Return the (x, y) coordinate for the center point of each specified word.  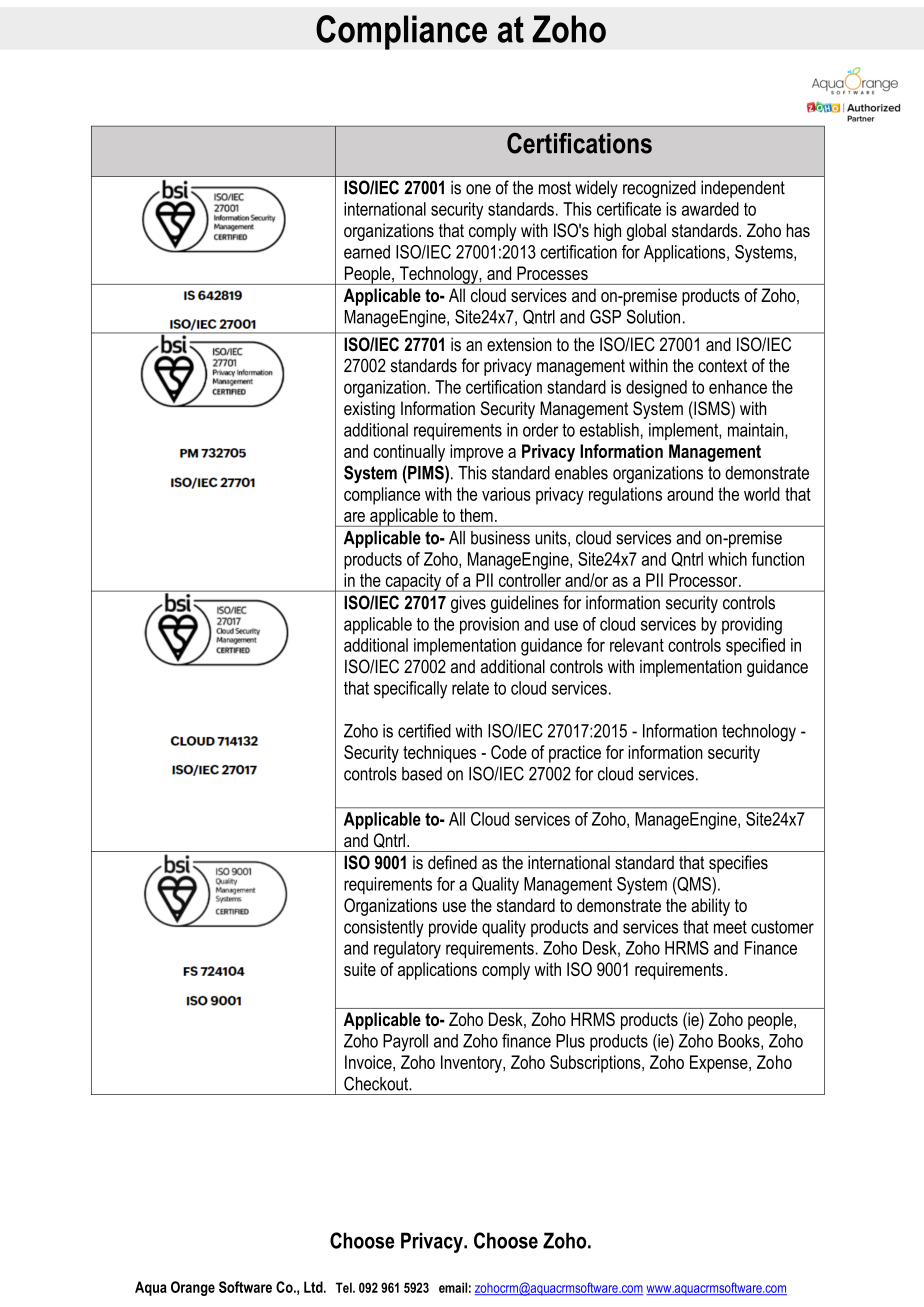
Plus (570, 1041)
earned (367, 252)
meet (730, 927)
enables (581, 473)
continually (409, 453)
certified (424, 731)
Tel (345, 1287)
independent (743, 189)
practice (575, 754)
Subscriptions (596, 1064)
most (555, 188)
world (762, 494)
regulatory (407, 950)
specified (755, 647)
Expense (720, 1064)
